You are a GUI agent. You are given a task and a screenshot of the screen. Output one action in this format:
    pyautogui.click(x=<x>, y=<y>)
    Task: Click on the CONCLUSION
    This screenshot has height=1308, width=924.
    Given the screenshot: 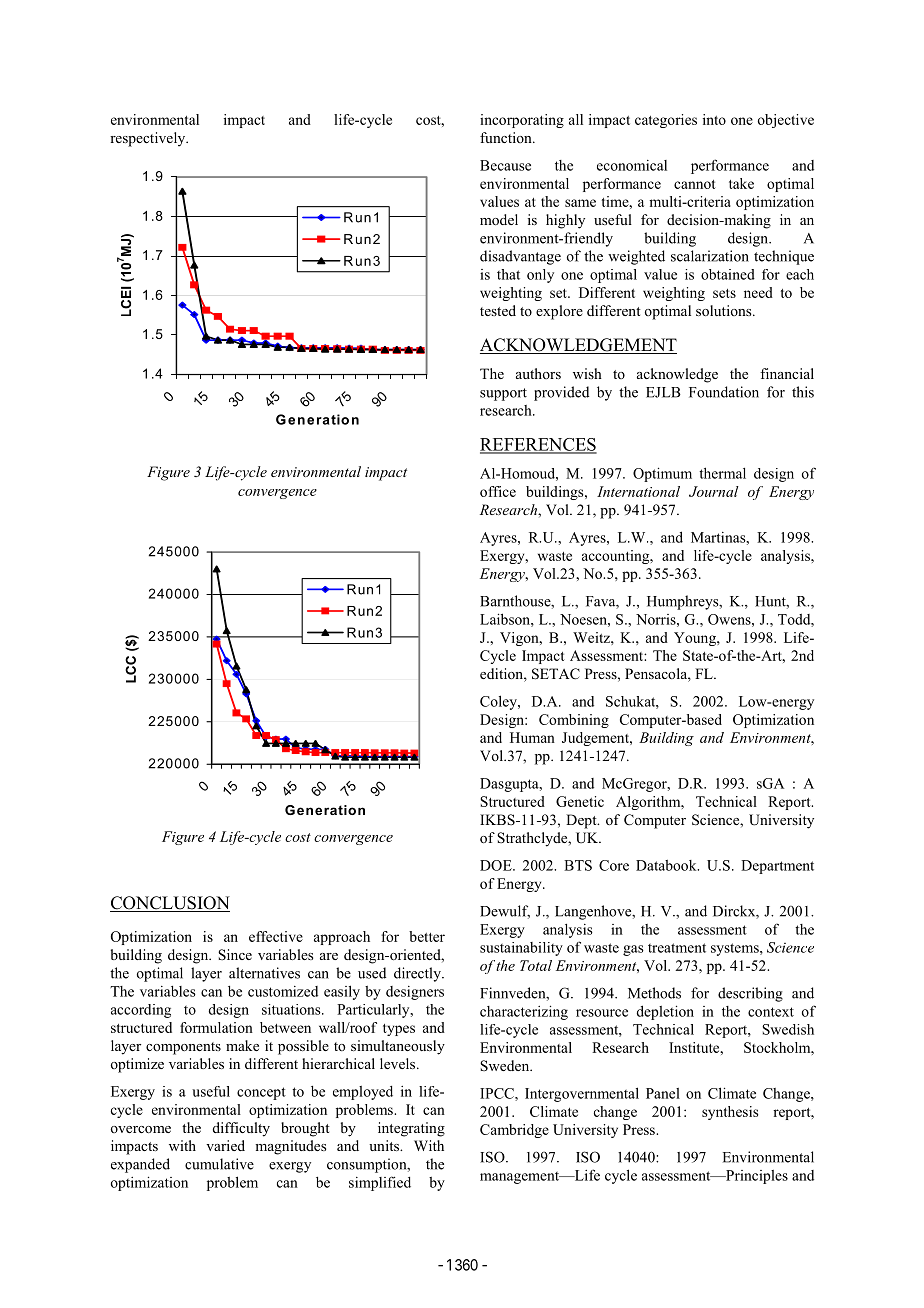 What is the action you would take?
    pyautogui.click(x=170, y=904)
